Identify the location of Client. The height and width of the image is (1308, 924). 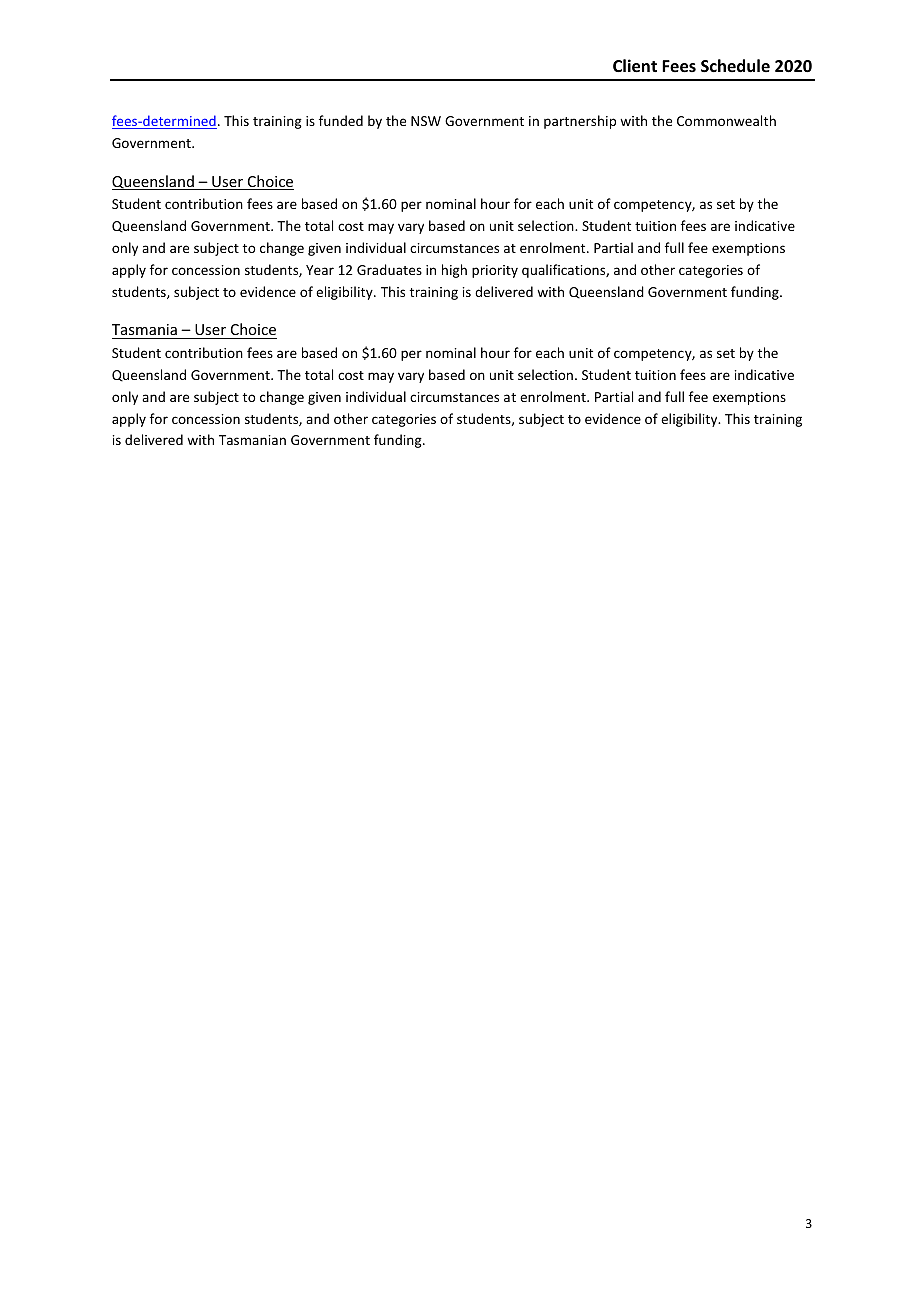
(635, 66).
